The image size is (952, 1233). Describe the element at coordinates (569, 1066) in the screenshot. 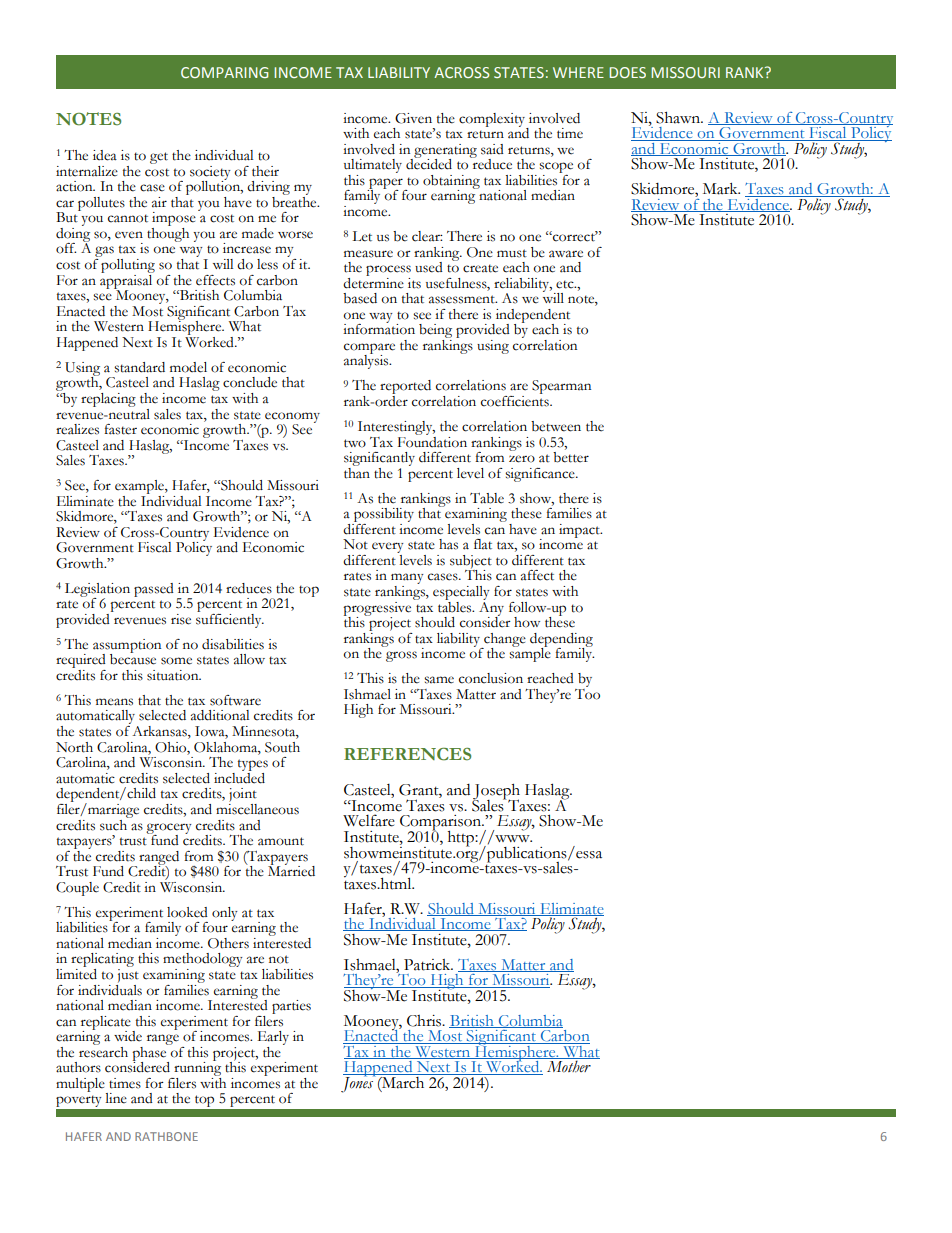

I see `Mother` at that location.
